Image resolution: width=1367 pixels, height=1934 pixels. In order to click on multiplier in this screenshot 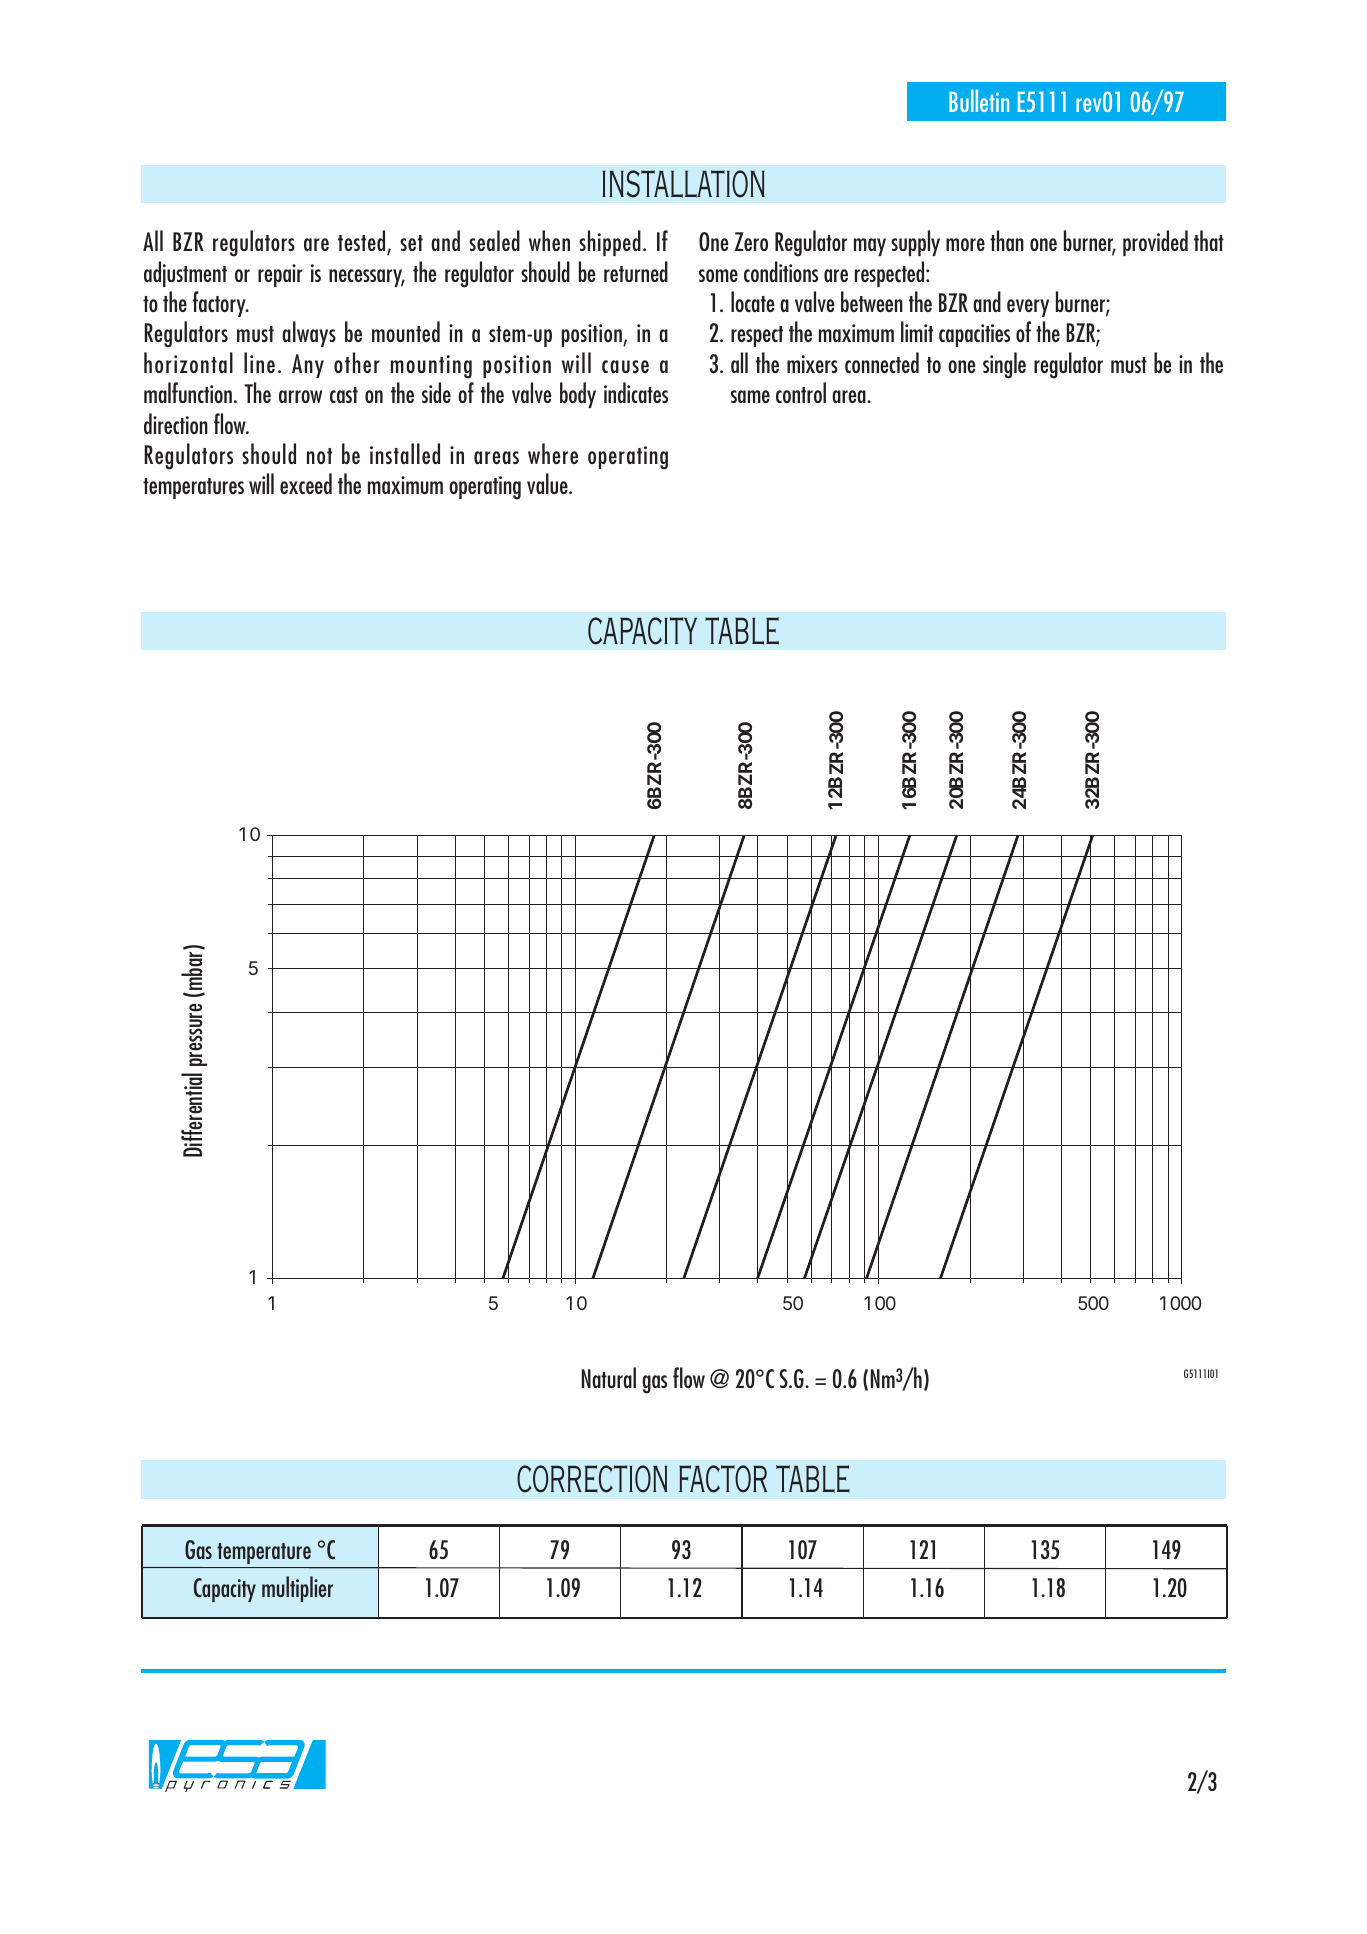, I will do `click(297, 1589)`.
